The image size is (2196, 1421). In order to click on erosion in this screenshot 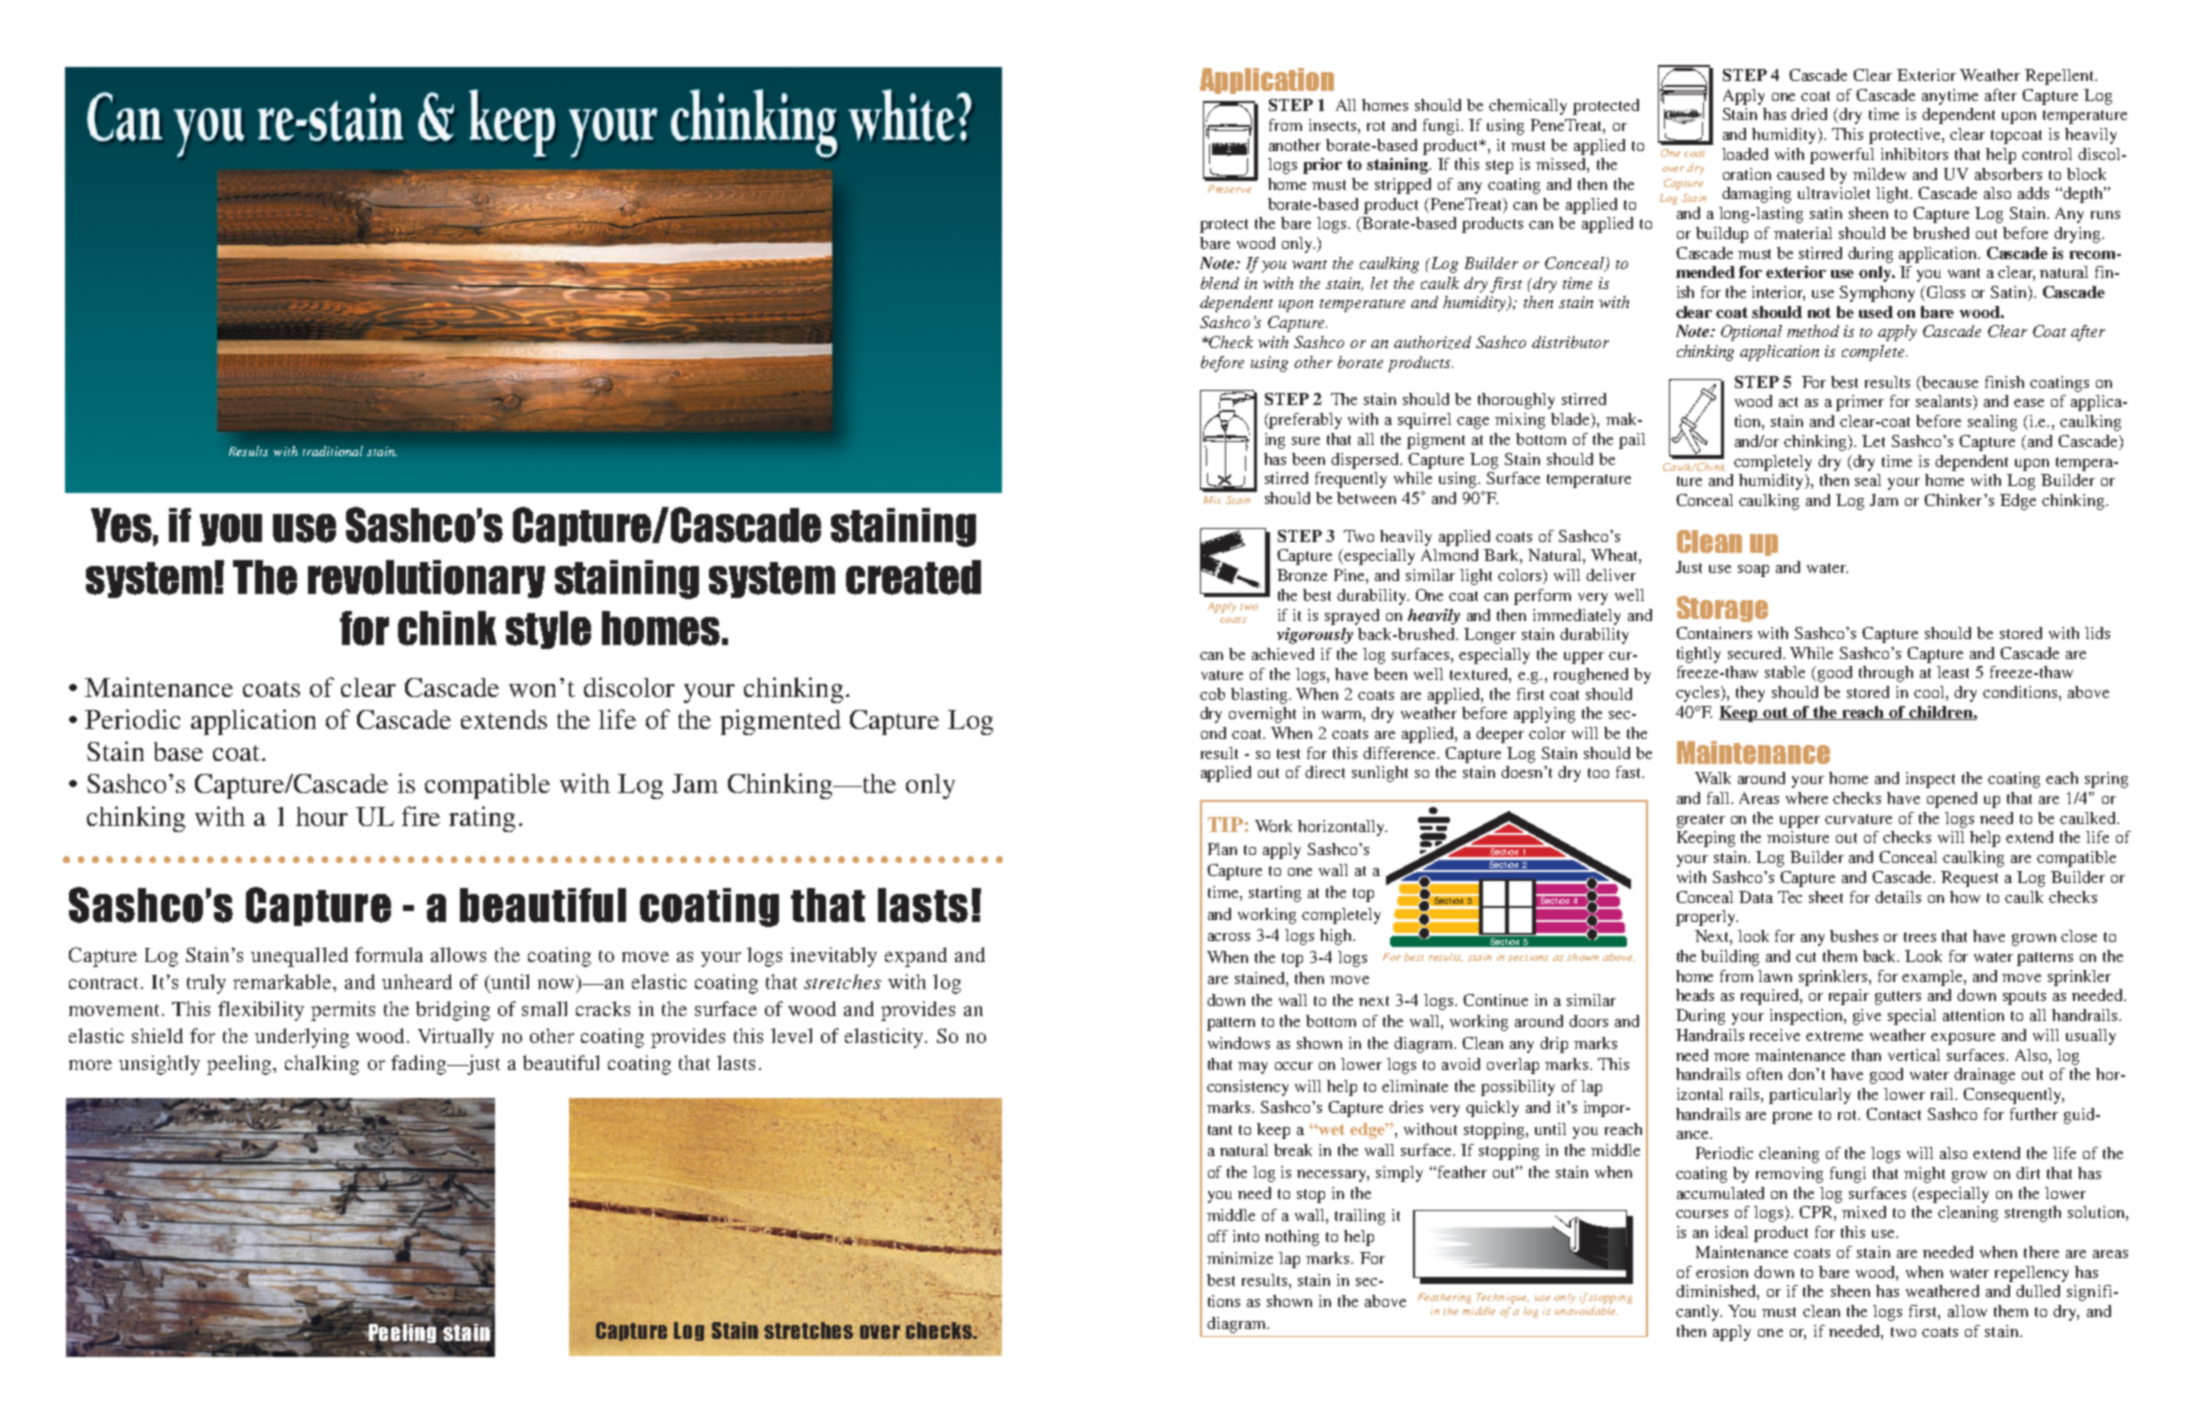, I will do `click(1722, 1272)`.
